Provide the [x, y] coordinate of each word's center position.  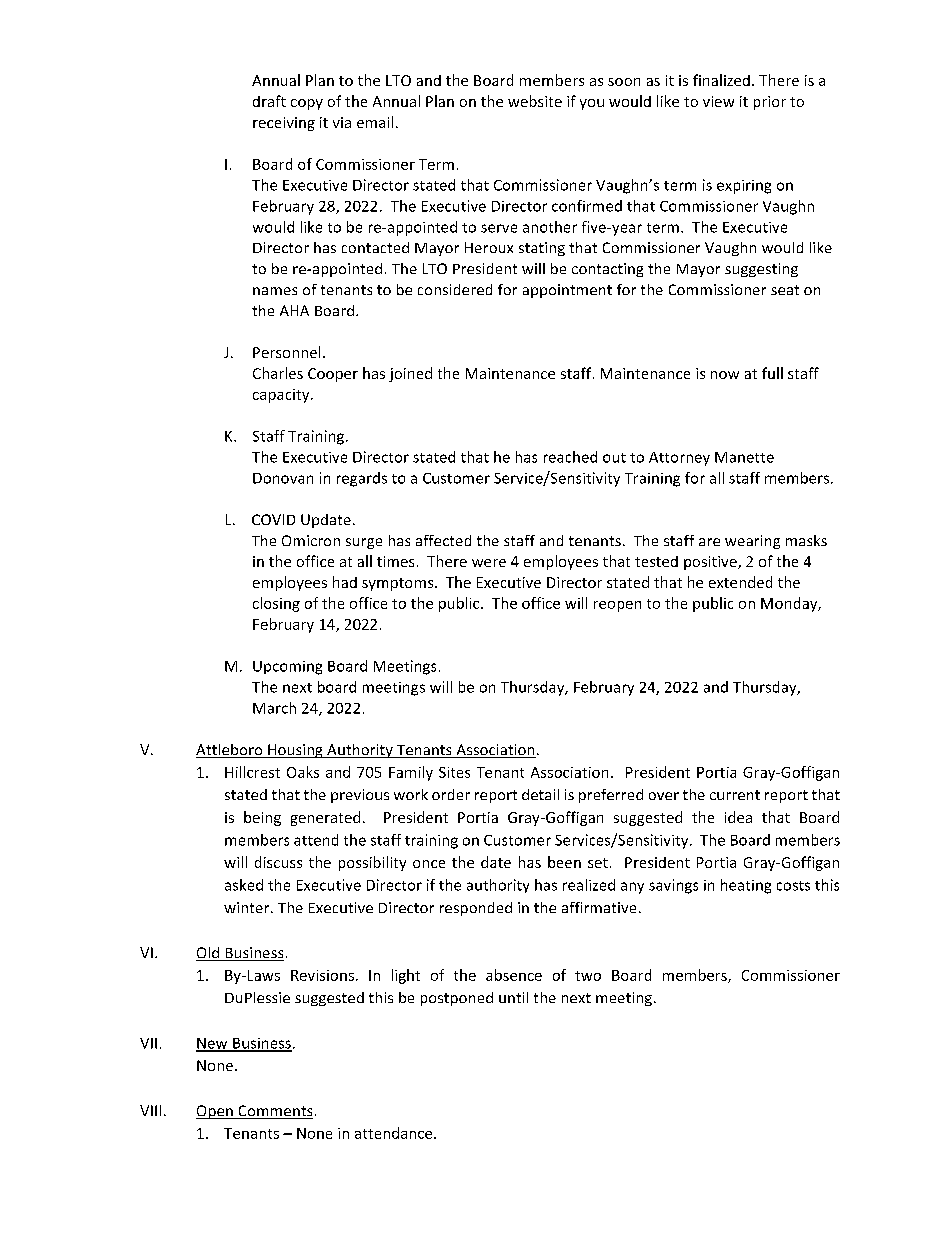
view [718, 101]
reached [570, 457]
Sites [454, 772]
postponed [457, 999]
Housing [295, 751]
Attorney [679, 459]
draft [269, 101]
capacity [282, 396]
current [735, 795]
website [535, 101]
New [213, 1044]
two [588, 976]
